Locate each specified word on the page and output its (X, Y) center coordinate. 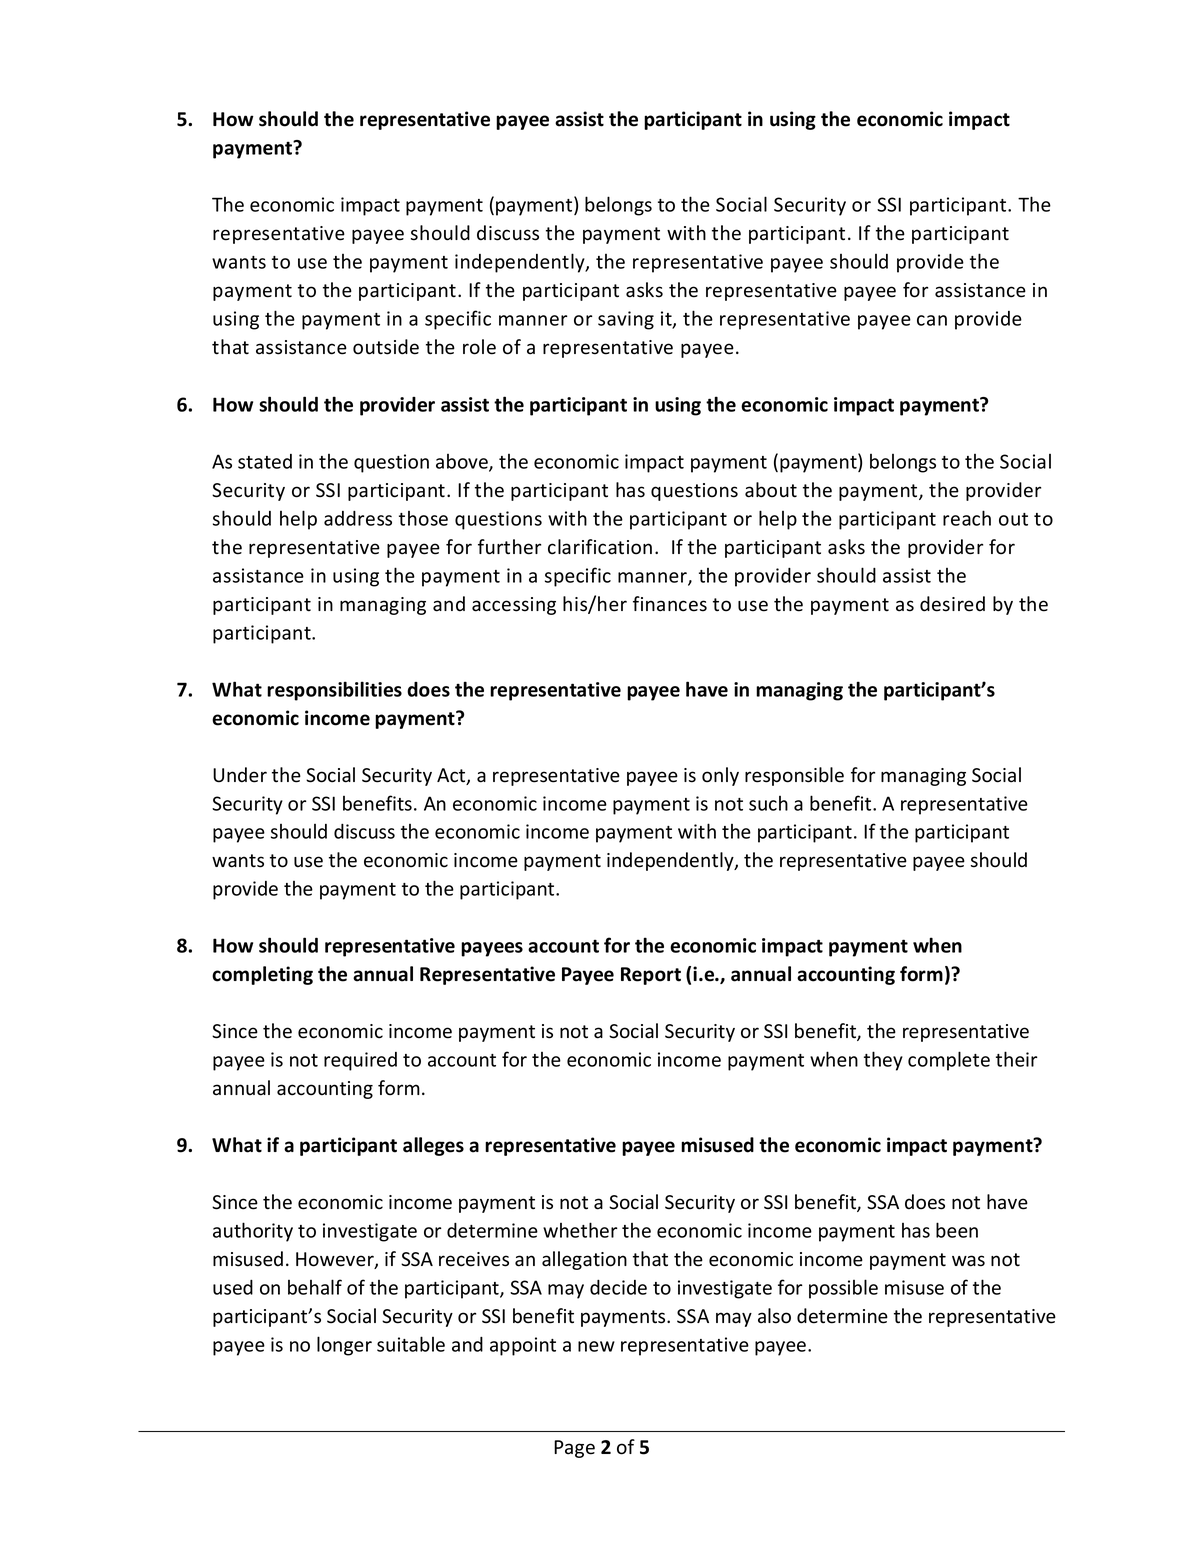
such (768, 803)
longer (344, 1346)
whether (580, 1230)
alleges (433, 1146)
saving (626, 320)
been (957, 1230)
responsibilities (334, 691)
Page (574, 1449)
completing (262, 975)
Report (651, 976)
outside (386, 347)
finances (670, 604)
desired (952, 604)
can (932, 320)
